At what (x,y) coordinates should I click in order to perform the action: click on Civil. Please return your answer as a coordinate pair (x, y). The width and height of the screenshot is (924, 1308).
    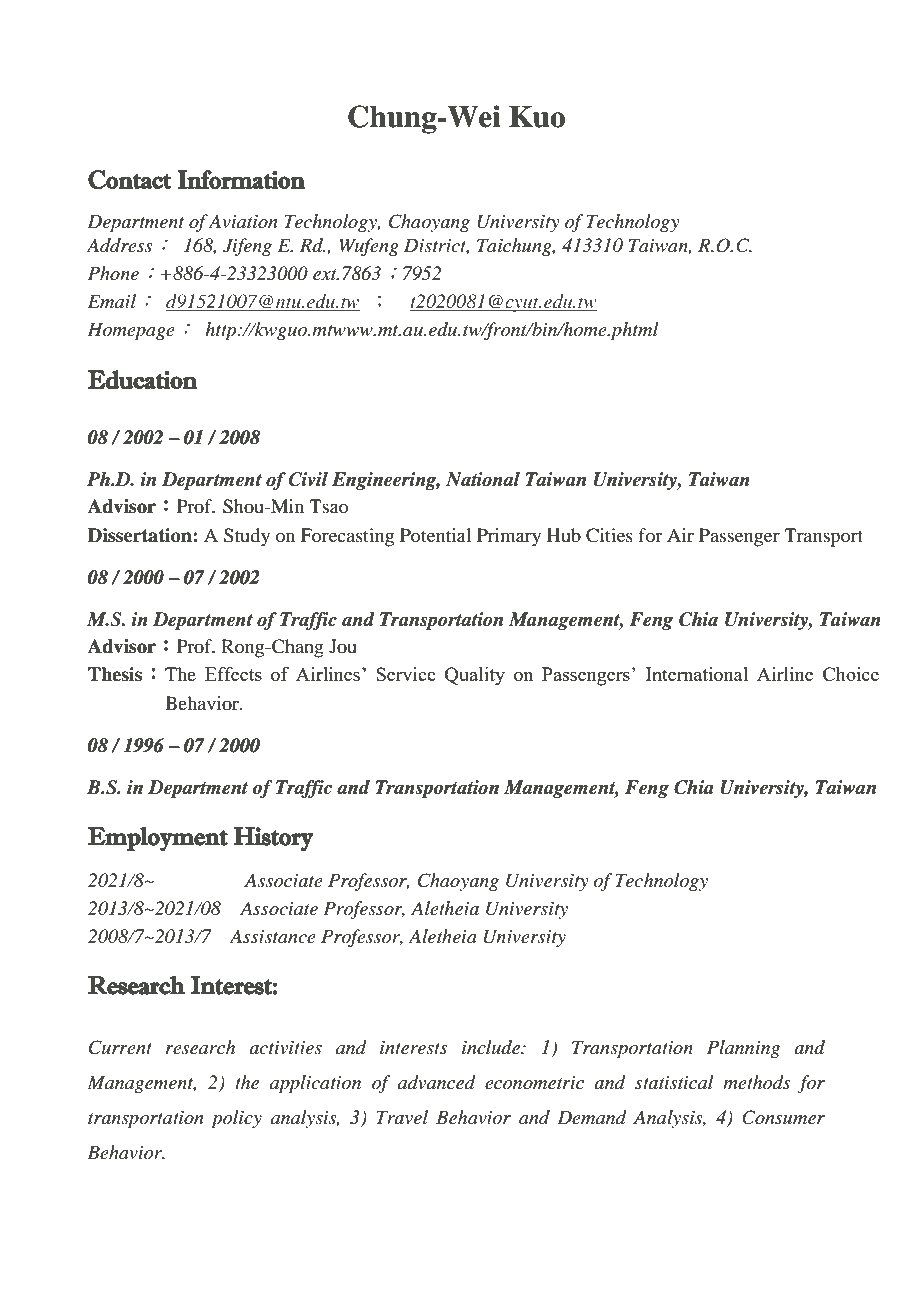
    Looking at the image, I should click on (308, 479).
